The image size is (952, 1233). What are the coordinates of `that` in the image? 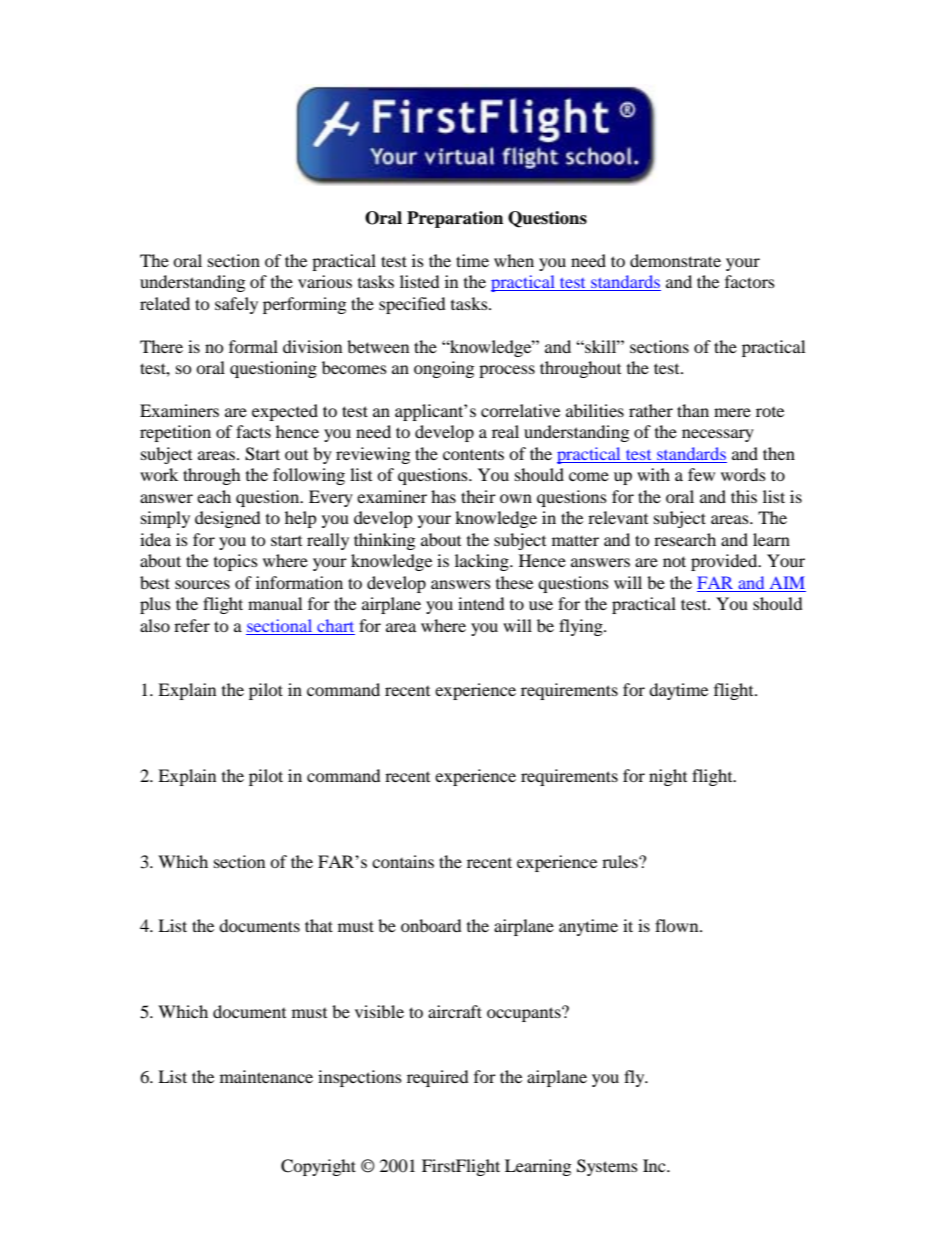 It's located at (319, 925).
